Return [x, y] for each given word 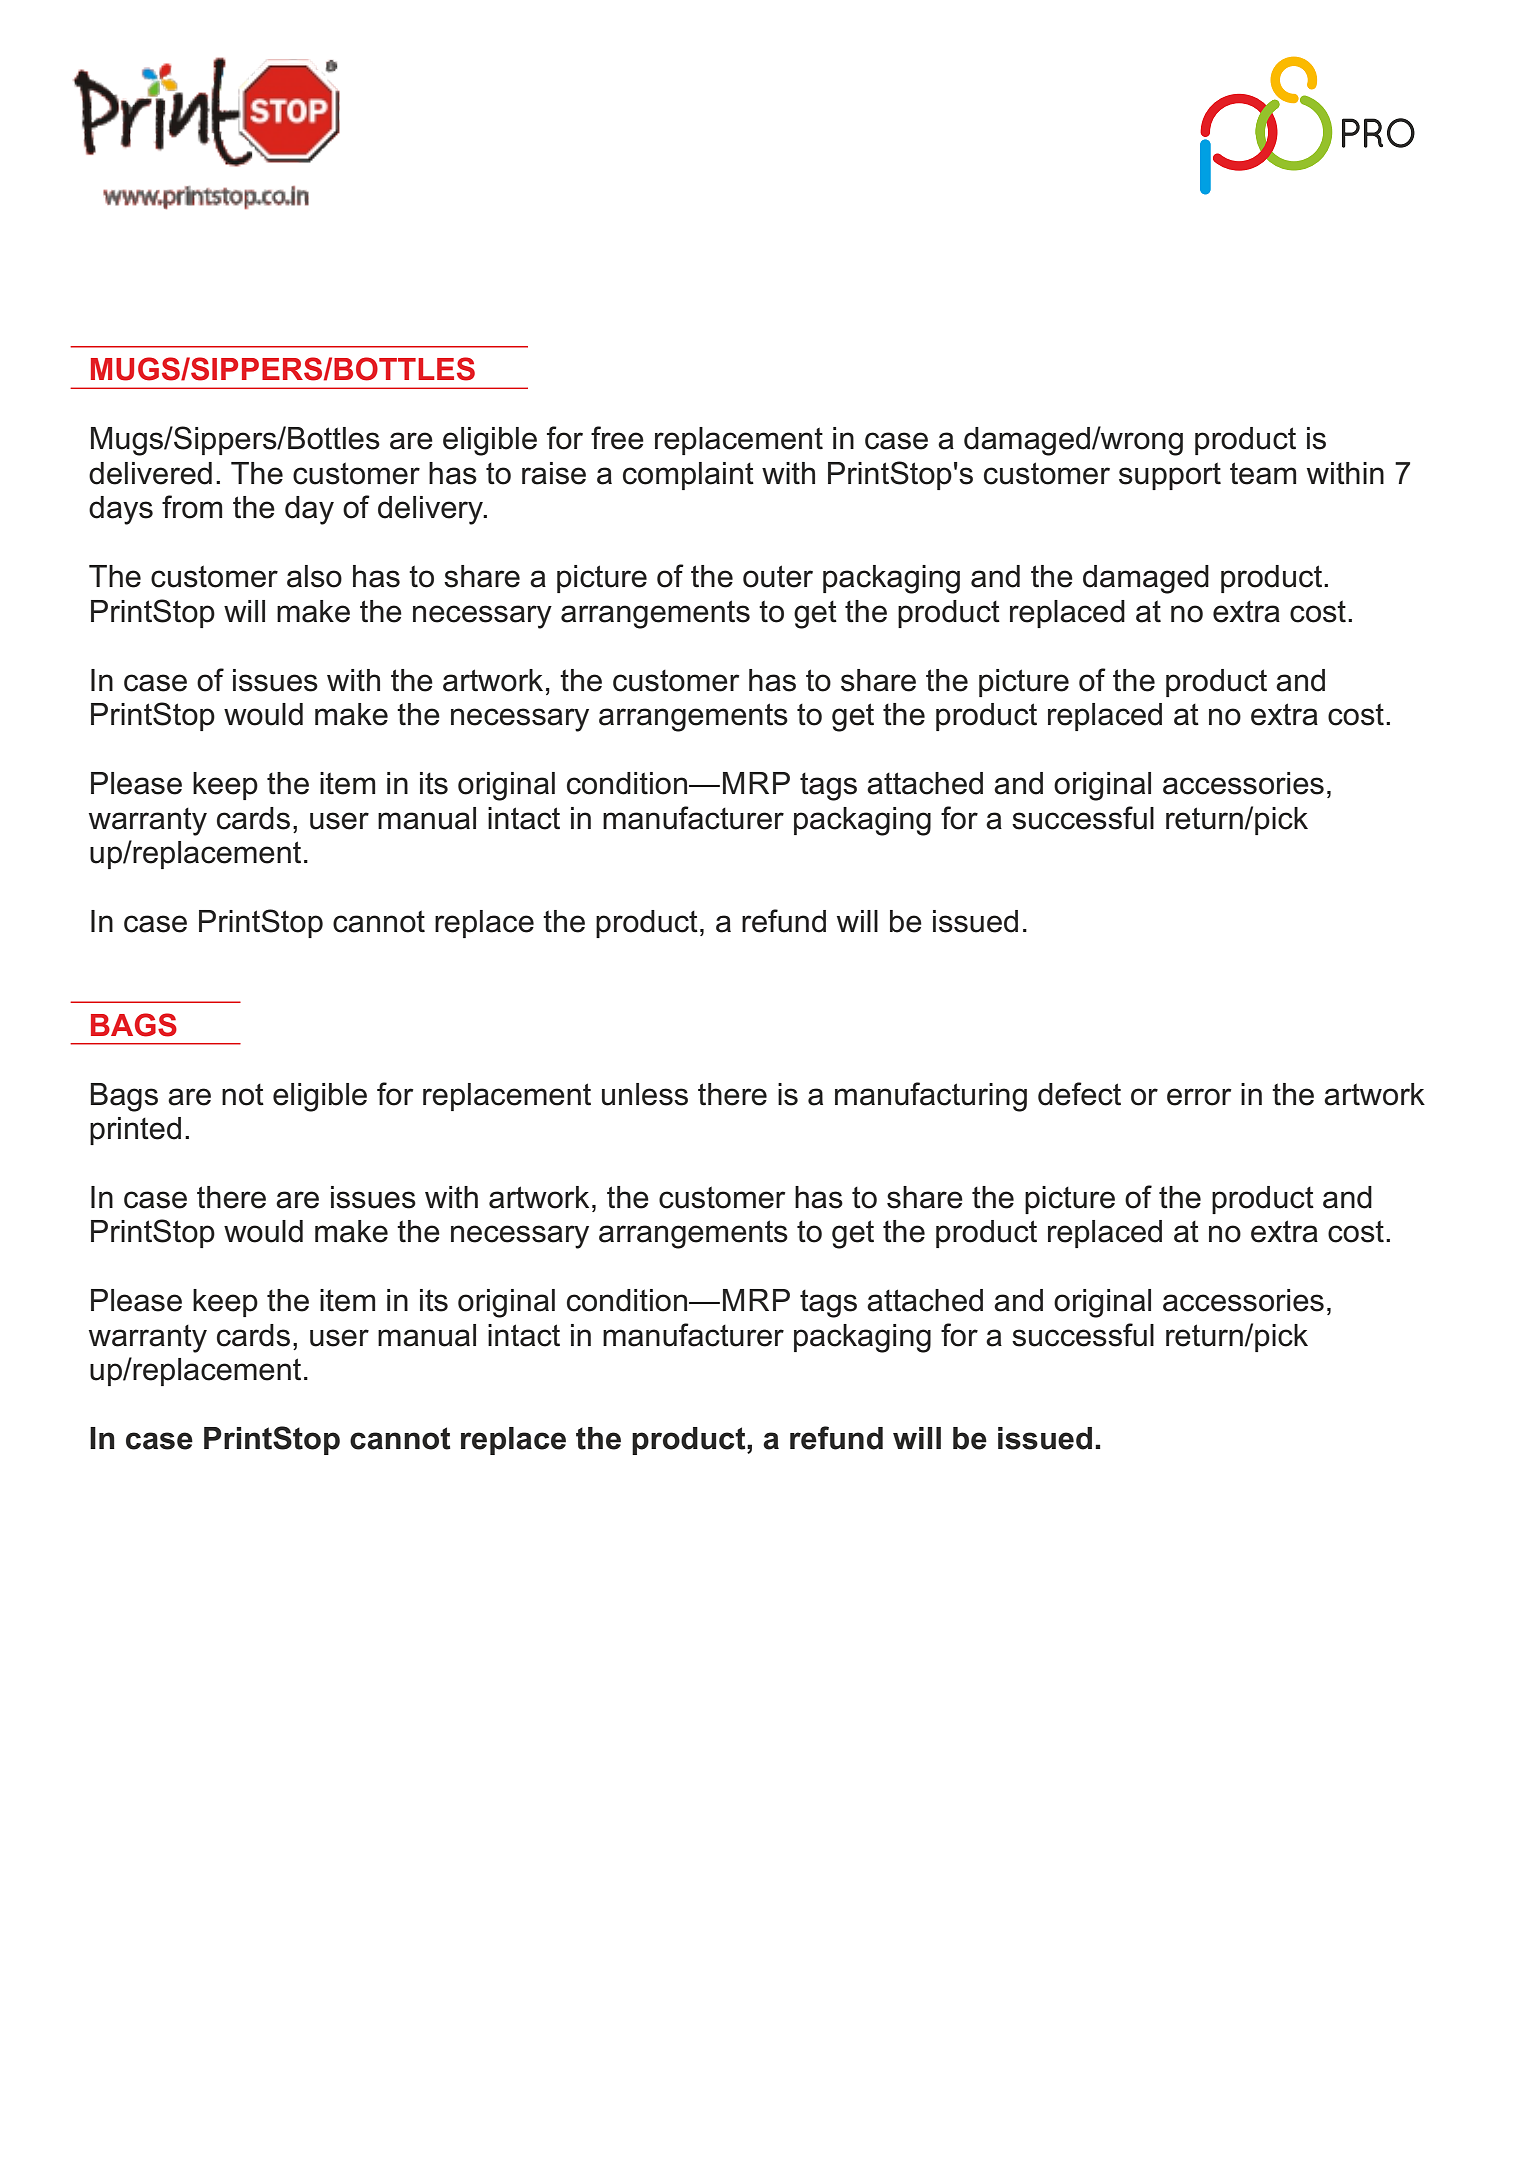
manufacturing [931, 1097]
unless [645, 1094]
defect [1079, 1094]
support [1170, 476]
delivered [150, 473]
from [192, 507]
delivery [432, 510]
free [617, 438]
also [314, 576]
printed [135, 1131]
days [121, 510]
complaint [688, 476]
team [1263, 473]
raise [554, 473]
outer [778, 576]
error [1199, 1097]
